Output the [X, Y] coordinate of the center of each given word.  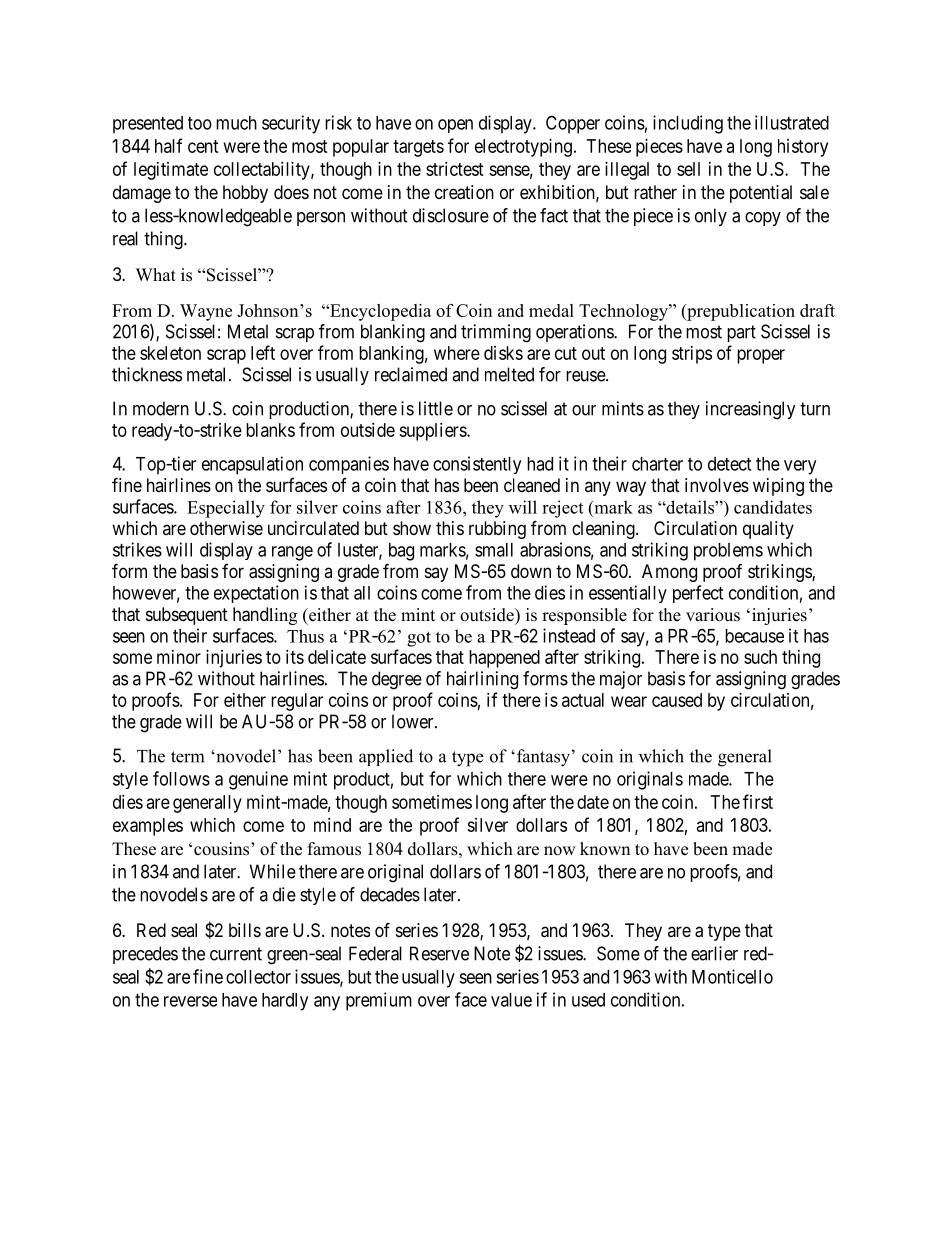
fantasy [542, 758]
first [758, 801]
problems [728, 552]
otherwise [226, 528]
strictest [455, 169]
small [494, 550]
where [457, 353]
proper [761, 356]
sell [688, 169]
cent [203, 146]
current [236, 954]
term [187, 757]
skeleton [170, 353]
